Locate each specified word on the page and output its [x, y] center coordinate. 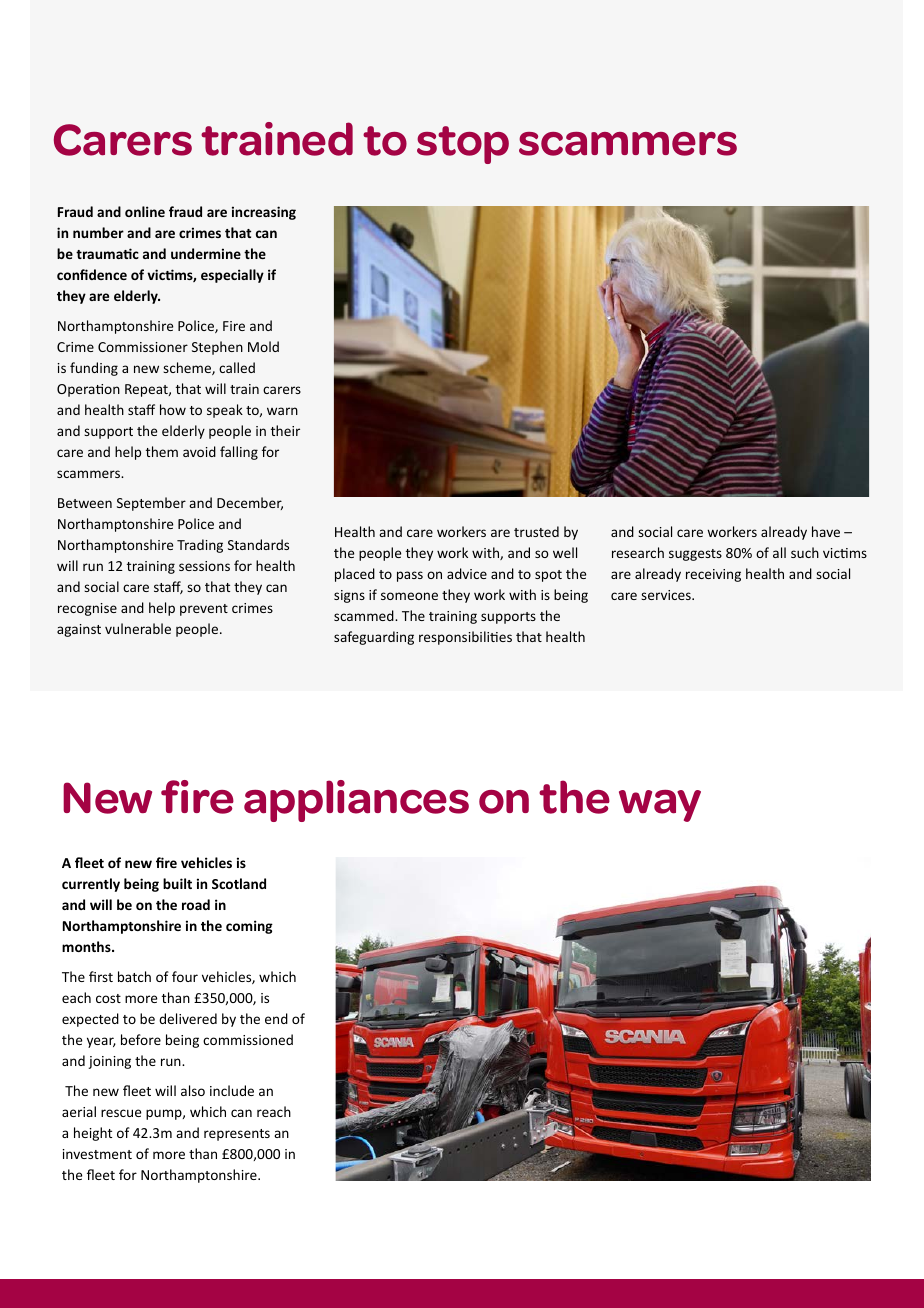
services [667, 595]
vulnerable [138, 628]
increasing [264, 213]
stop [463, 145]
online [145, 211]
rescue [121, 1113]
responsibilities [465, 638]
